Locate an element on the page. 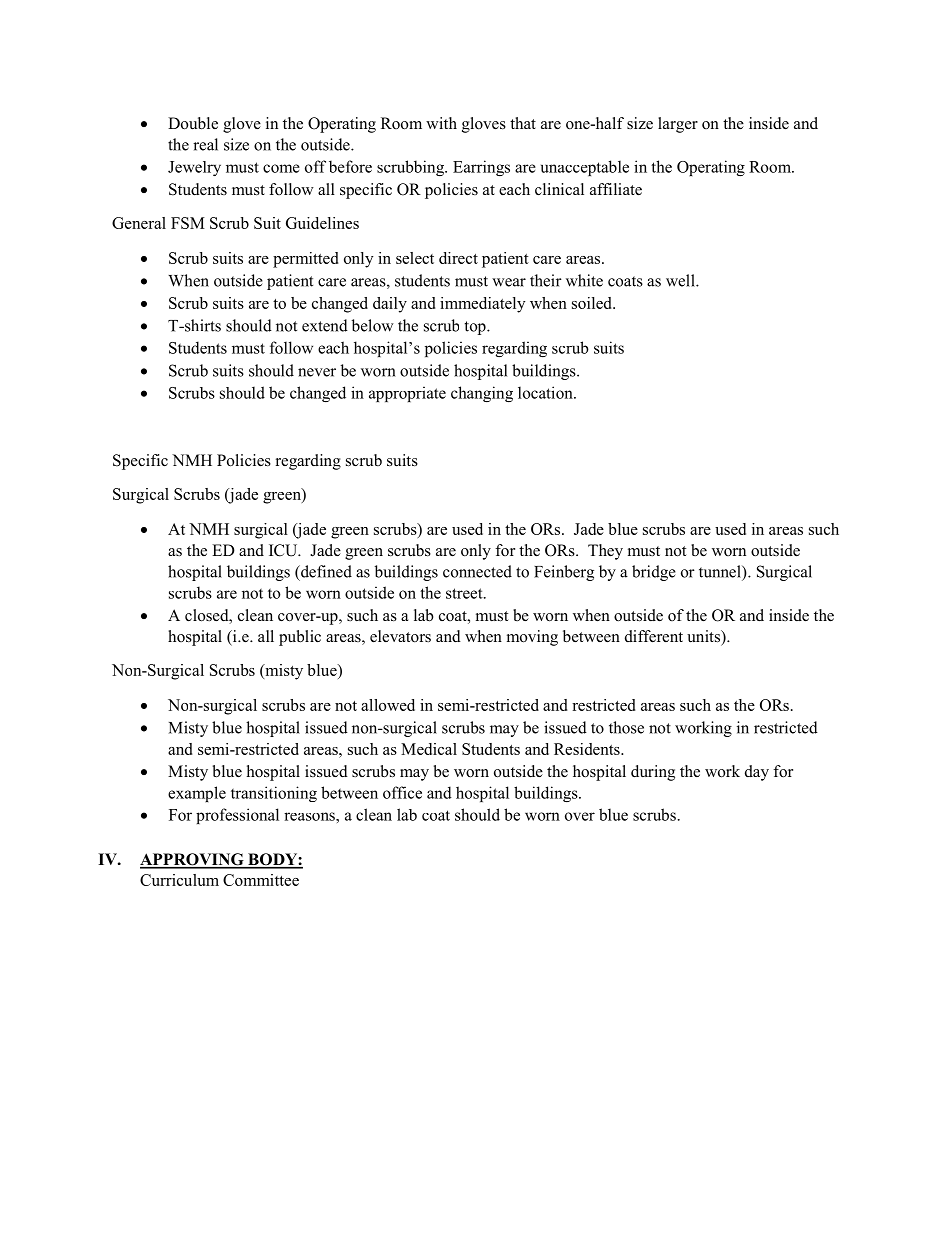  defined is located at coordinates (325, 571).
